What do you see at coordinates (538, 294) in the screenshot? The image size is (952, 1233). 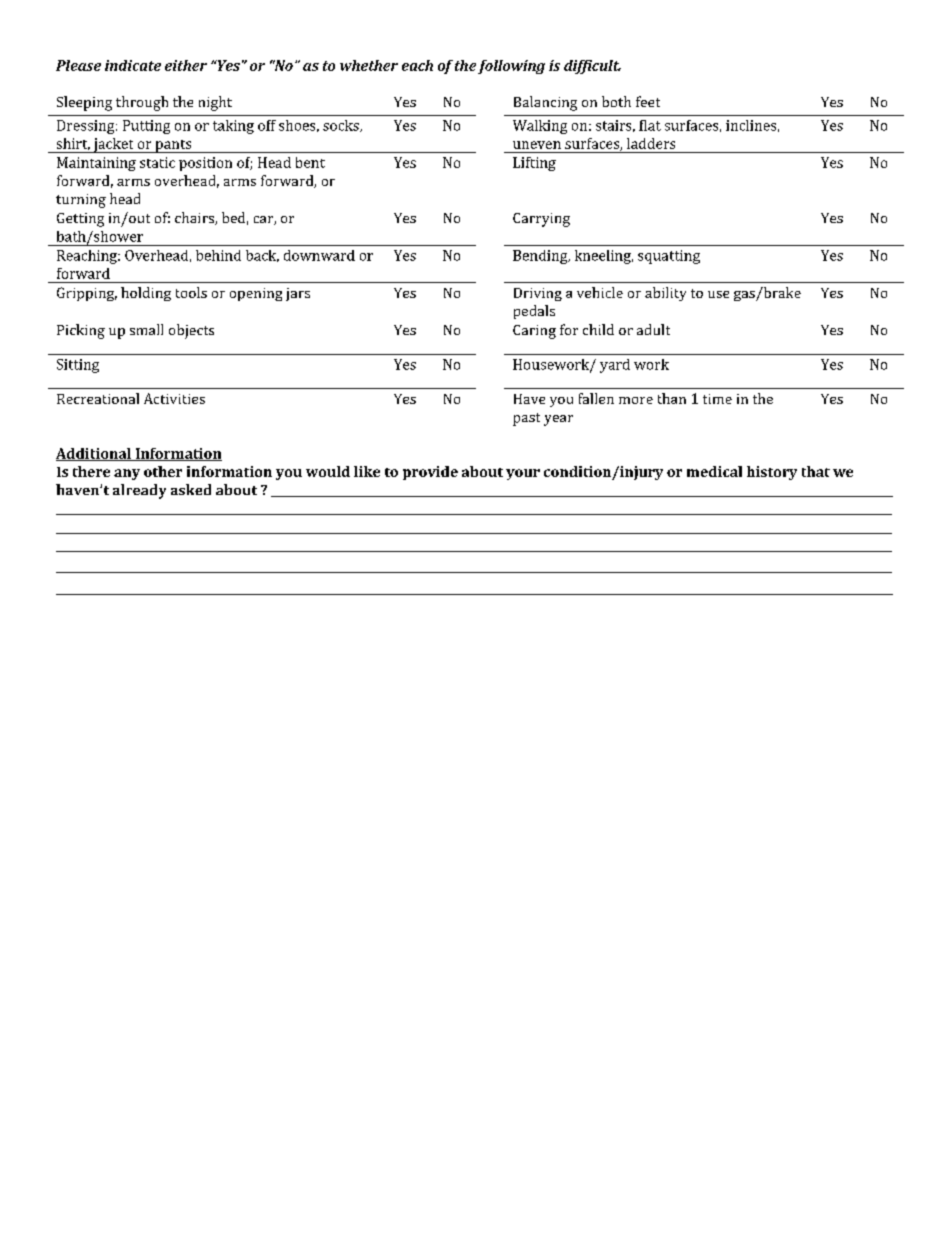 I see `Driving` at bounding box center [538, 294].
